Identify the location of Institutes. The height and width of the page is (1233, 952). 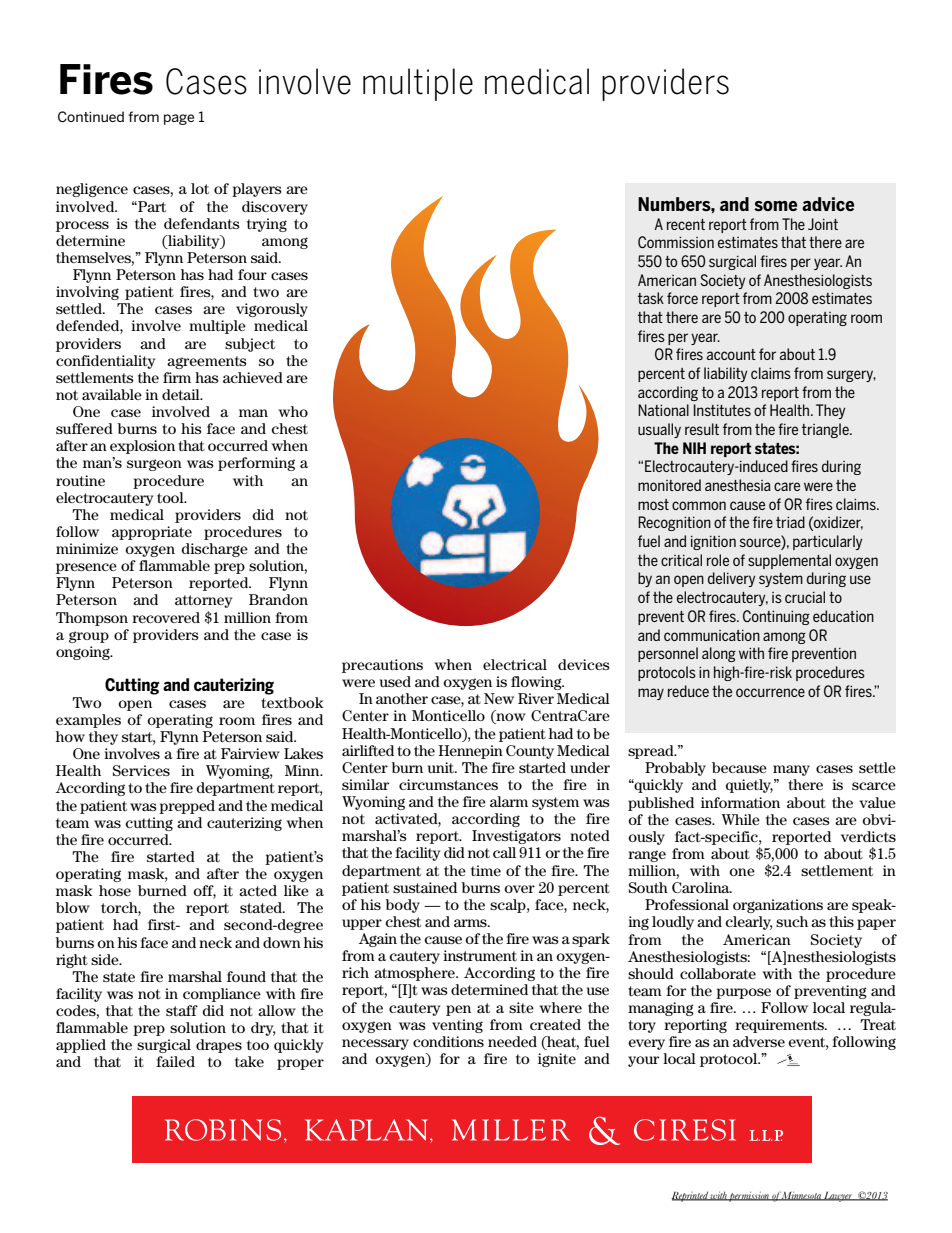
(722, 410).
